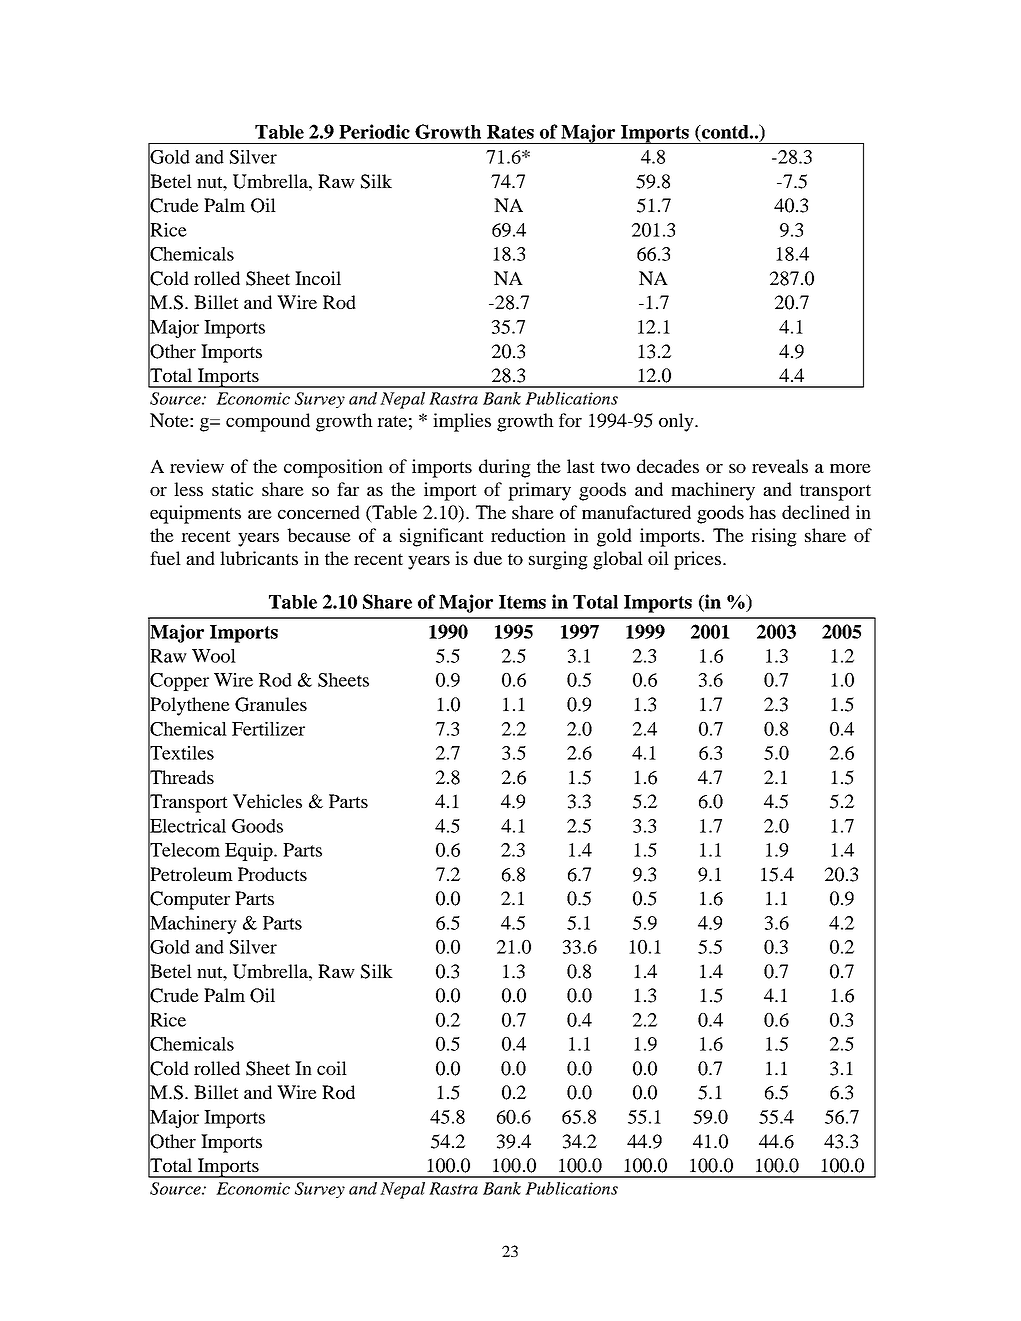 The image size is (1021, 1321). What do you see at coordinates (570, 420) in the screenshot?
I see `for` at bounding box center [570, 420].
